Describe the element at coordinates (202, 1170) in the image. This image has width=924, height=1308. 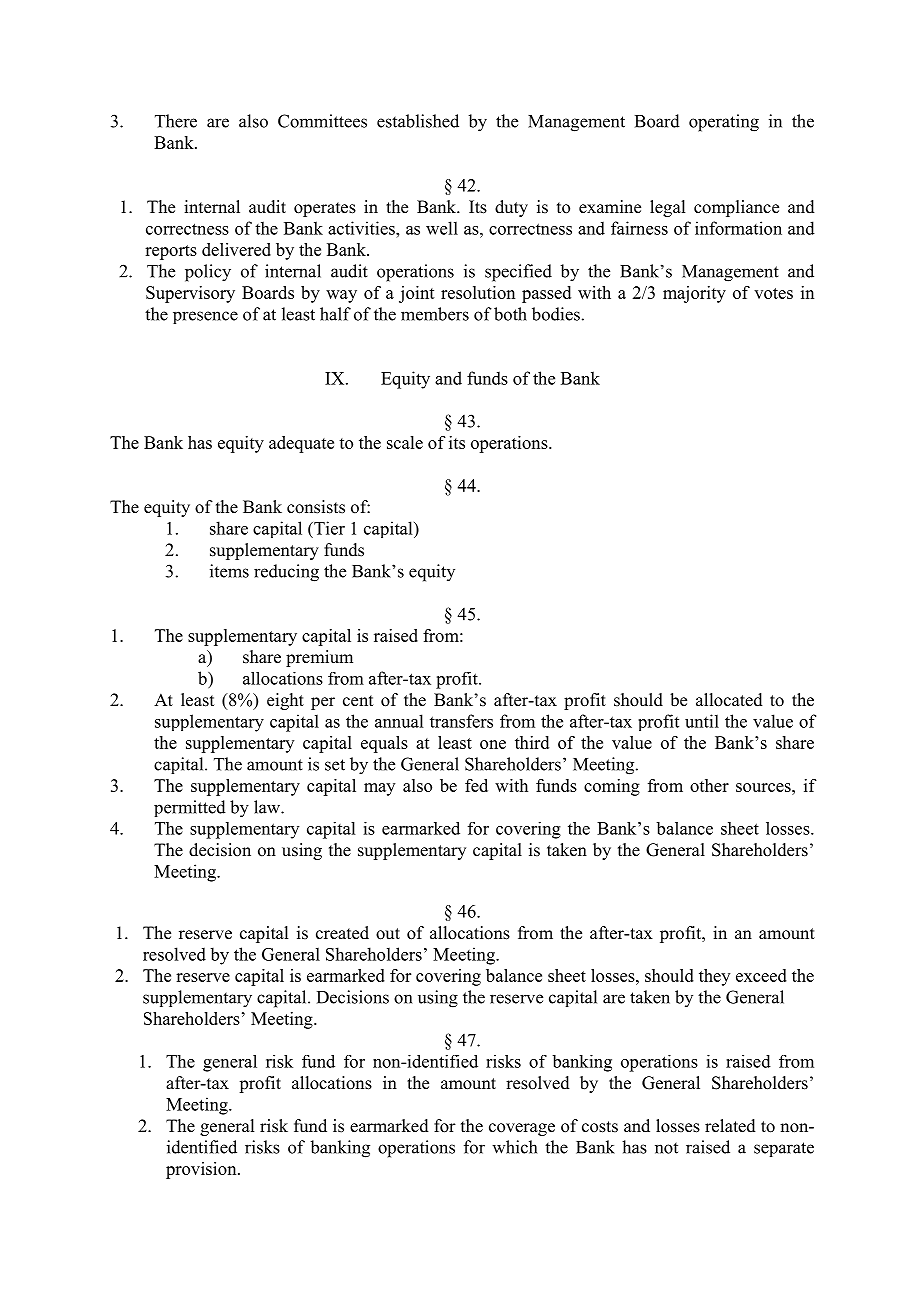
I see `provision` at that location.
